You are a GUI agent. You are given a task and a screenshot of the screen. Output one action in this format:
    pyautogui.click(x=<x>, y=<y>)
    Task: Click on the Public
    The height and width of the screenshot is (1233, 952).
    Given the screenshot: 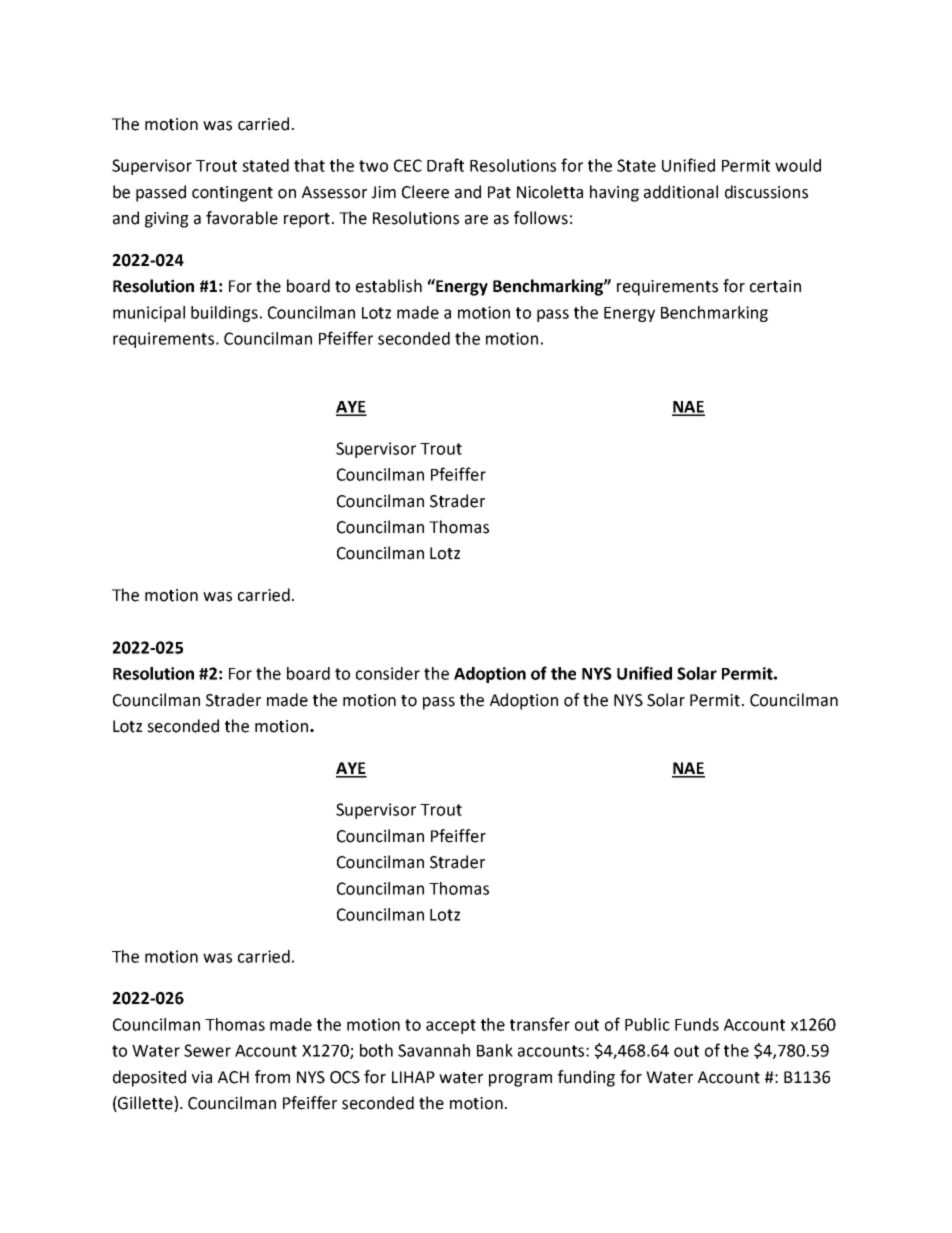 What is the action you would take?
    pyautogui.click(x=647, y=1024)
